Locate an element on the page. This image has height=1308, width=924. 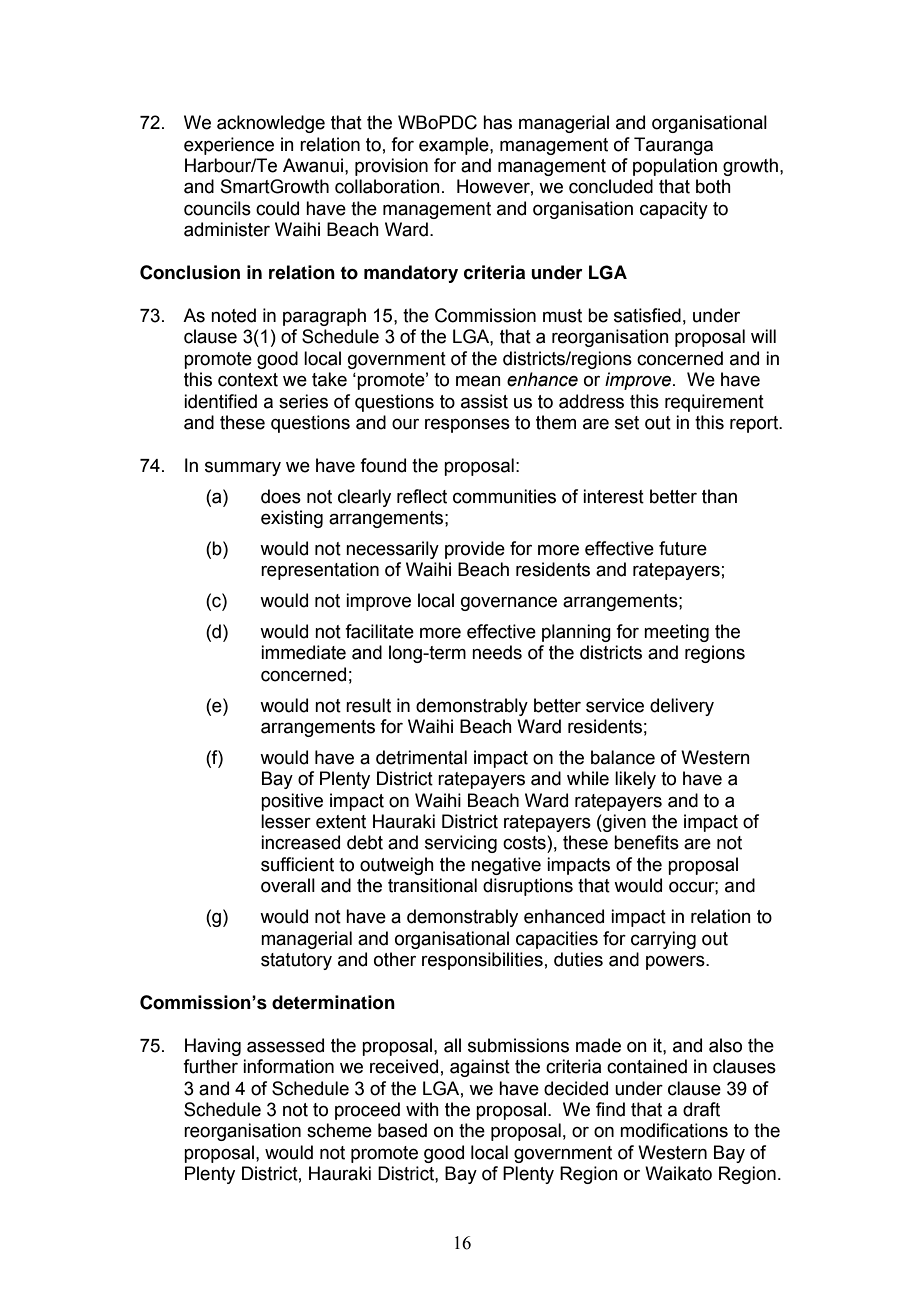
requirement is located at coordinates (714, 403).
